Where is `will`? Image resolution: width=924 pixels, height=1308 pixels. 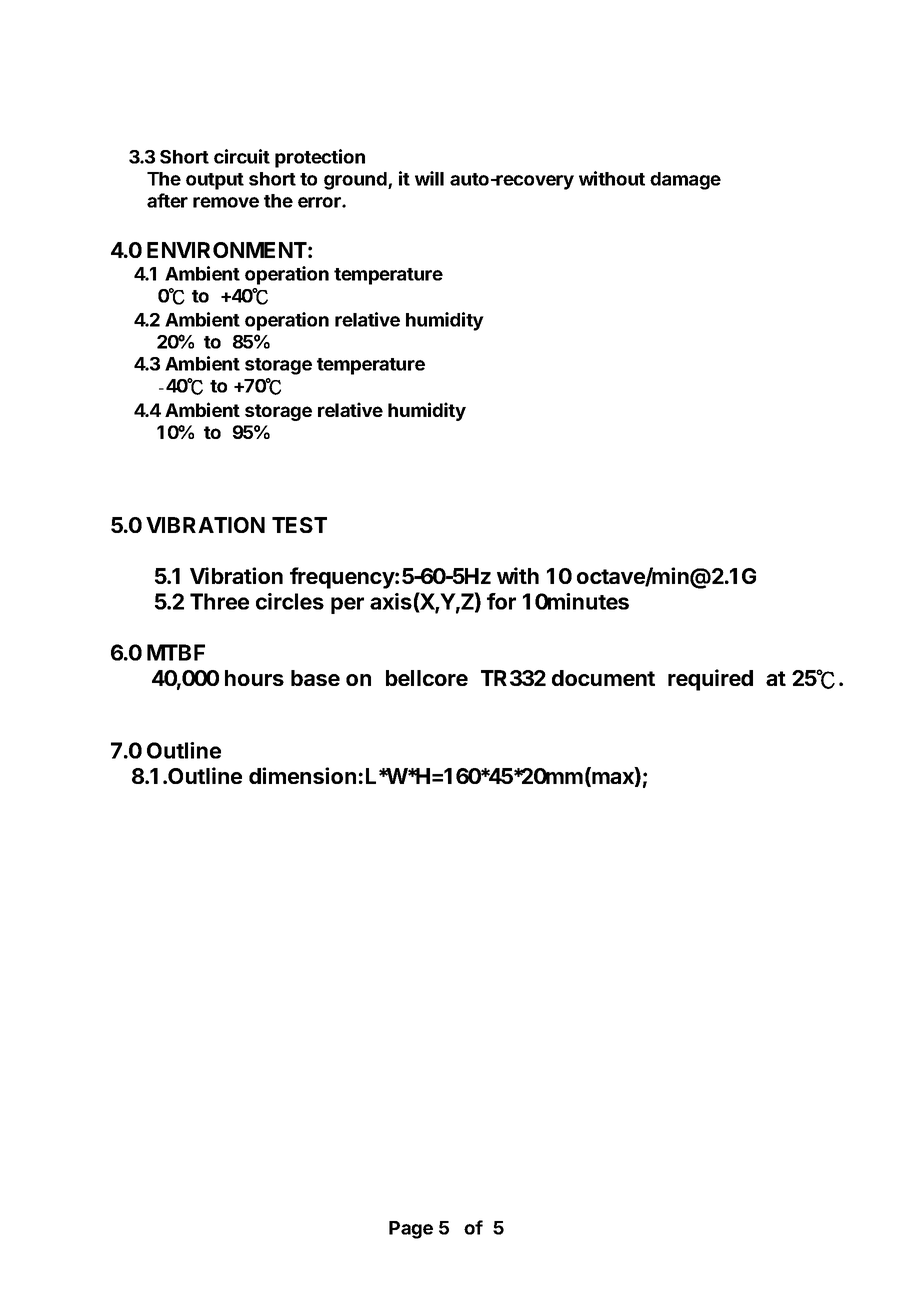 will is located at coordinates (429, 178).
